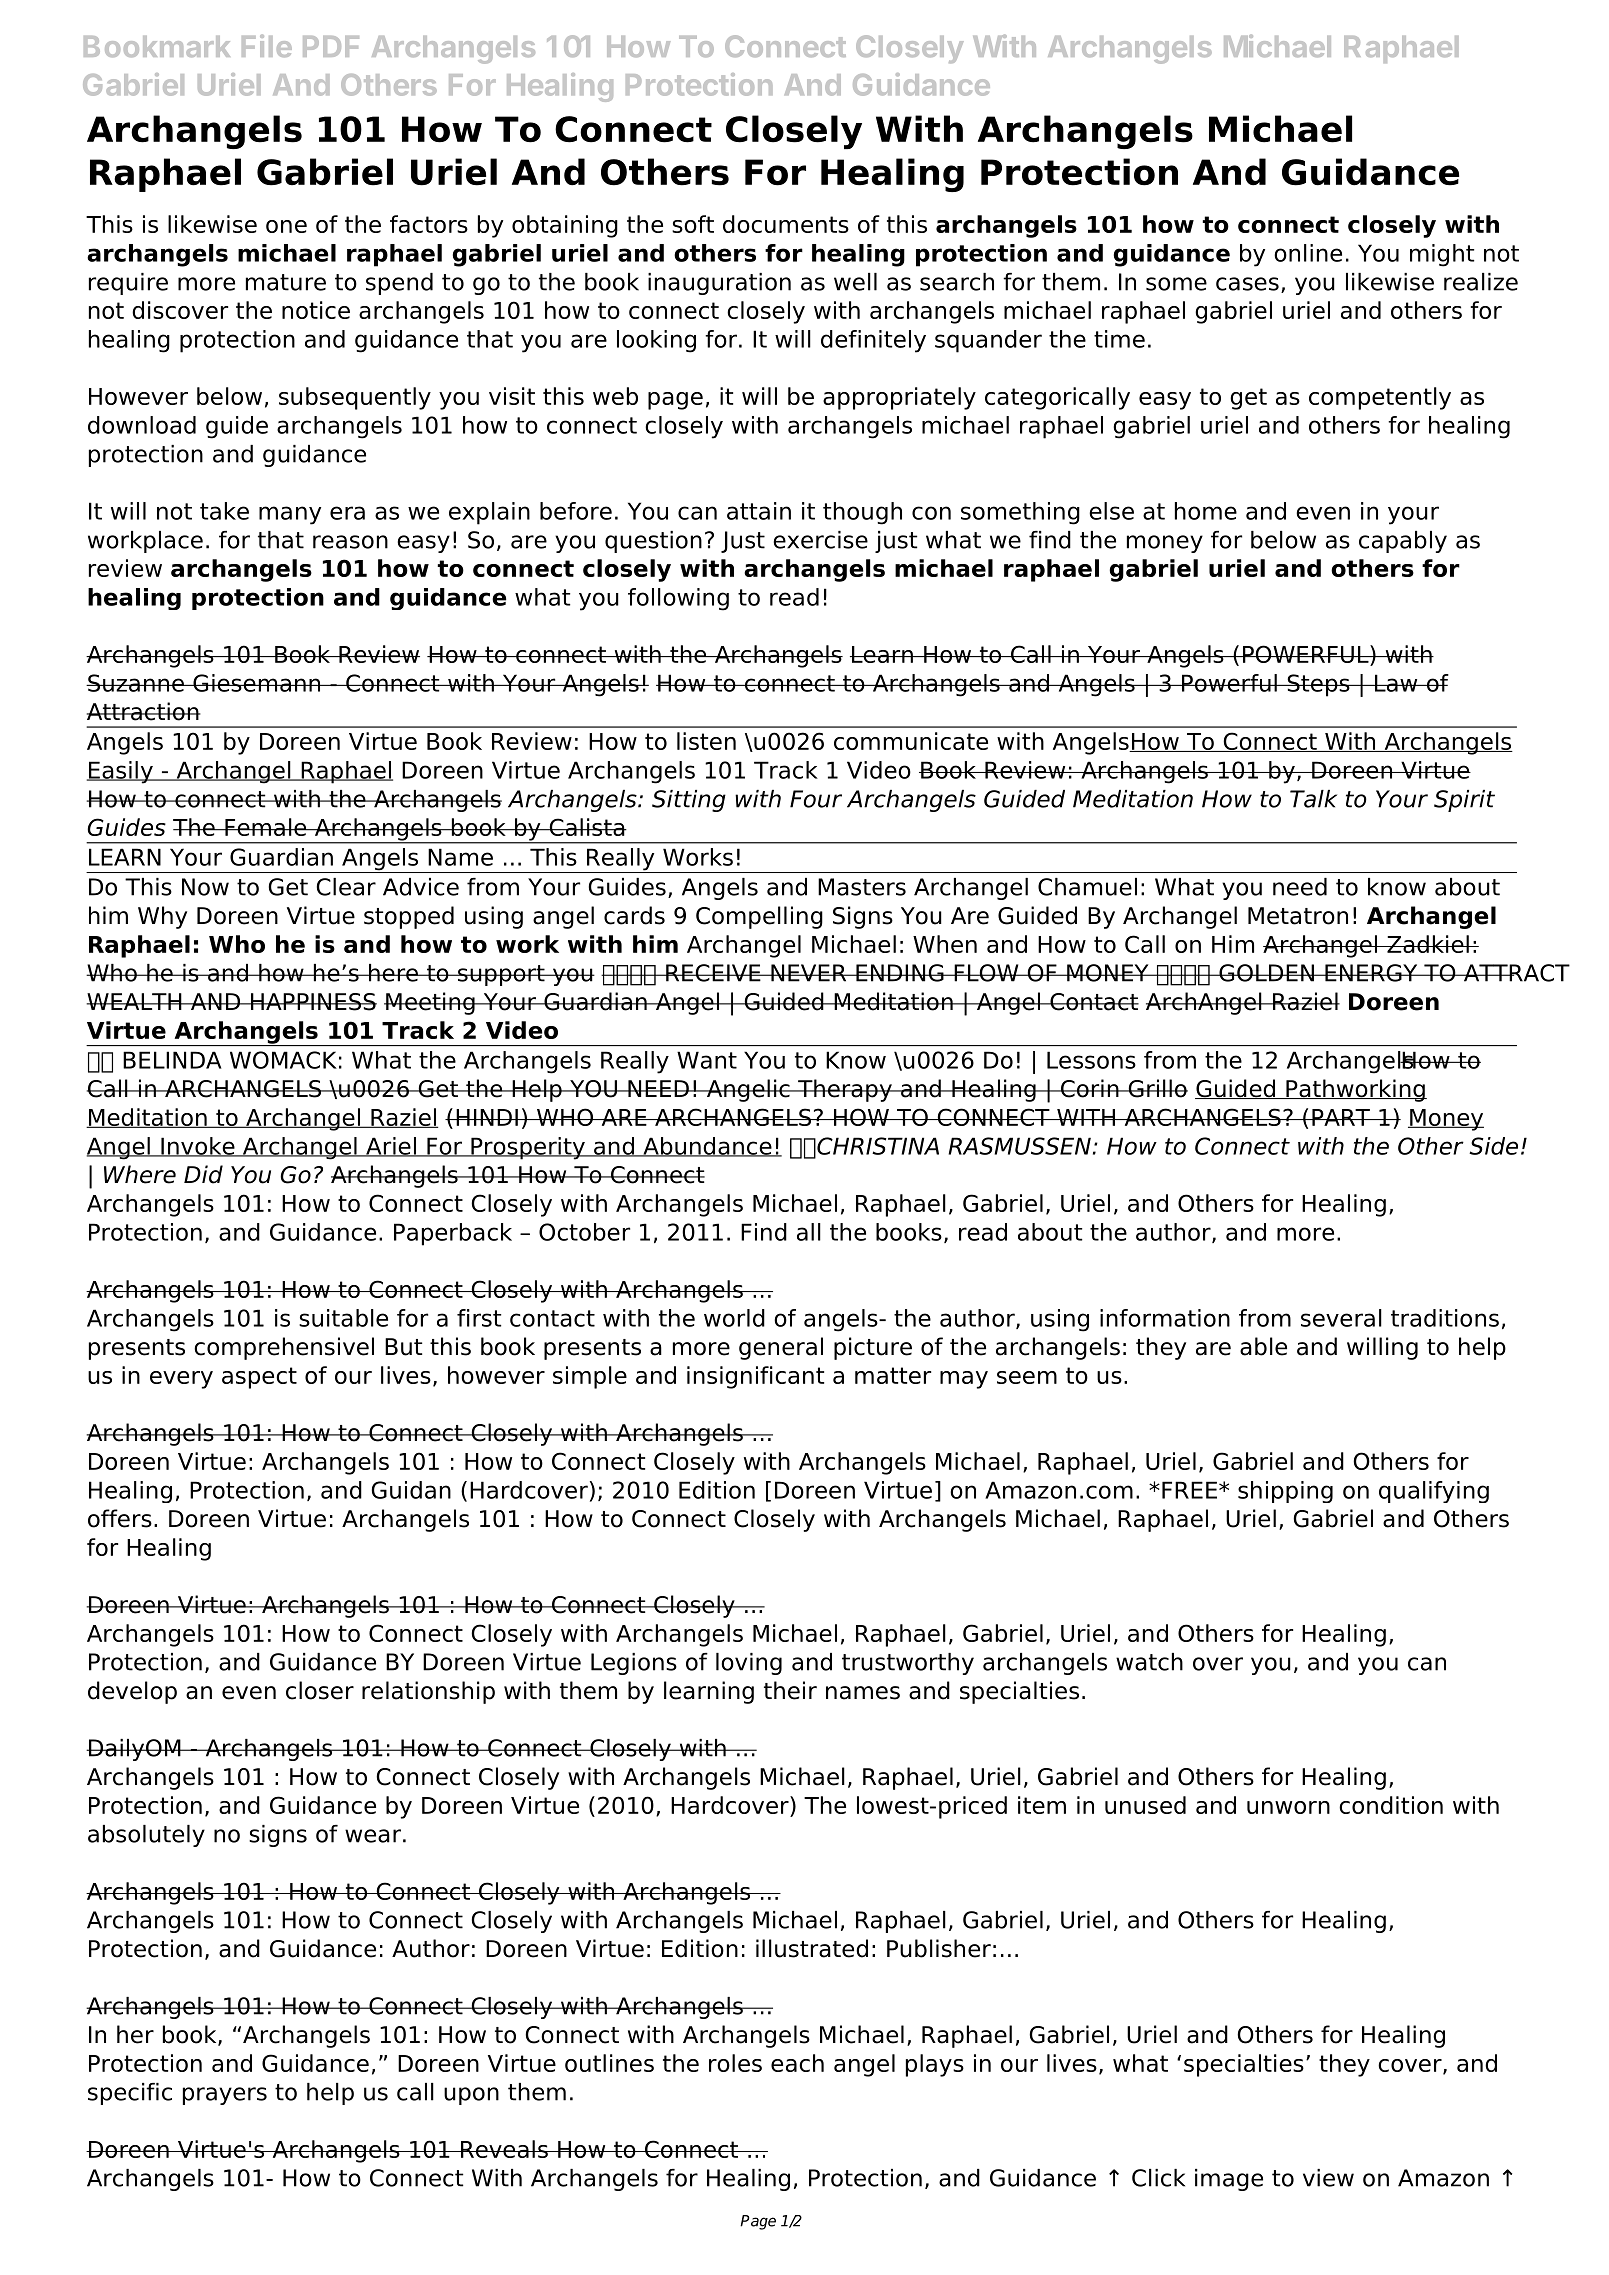 This screenshot has height=2275, width=1609. What do you see at coordinates (1229, 2180) in the screenshot?
I see `image` at bounding box center [1229, 2180].
